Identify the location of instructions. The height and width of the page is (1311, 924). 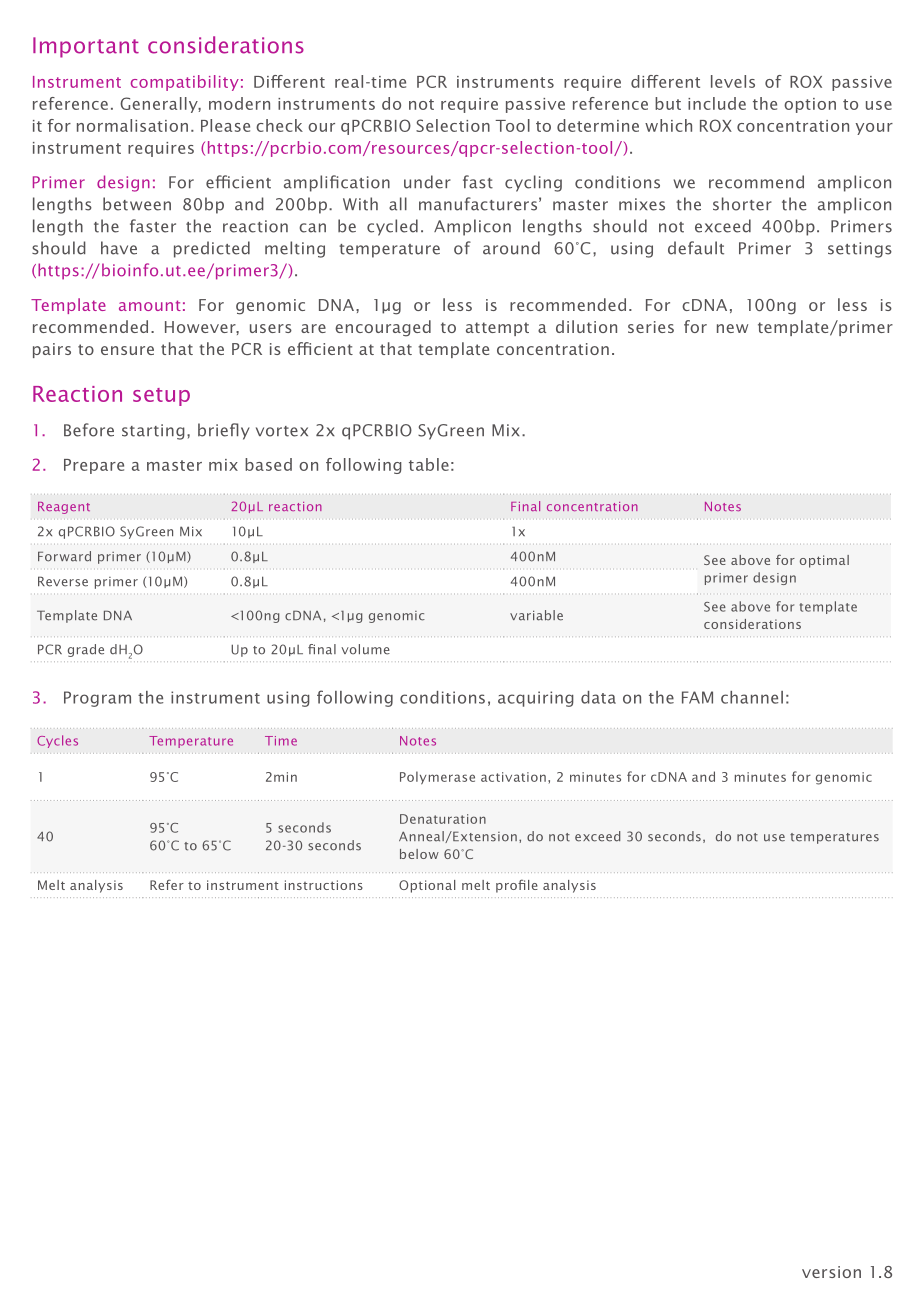
(324, 885).
